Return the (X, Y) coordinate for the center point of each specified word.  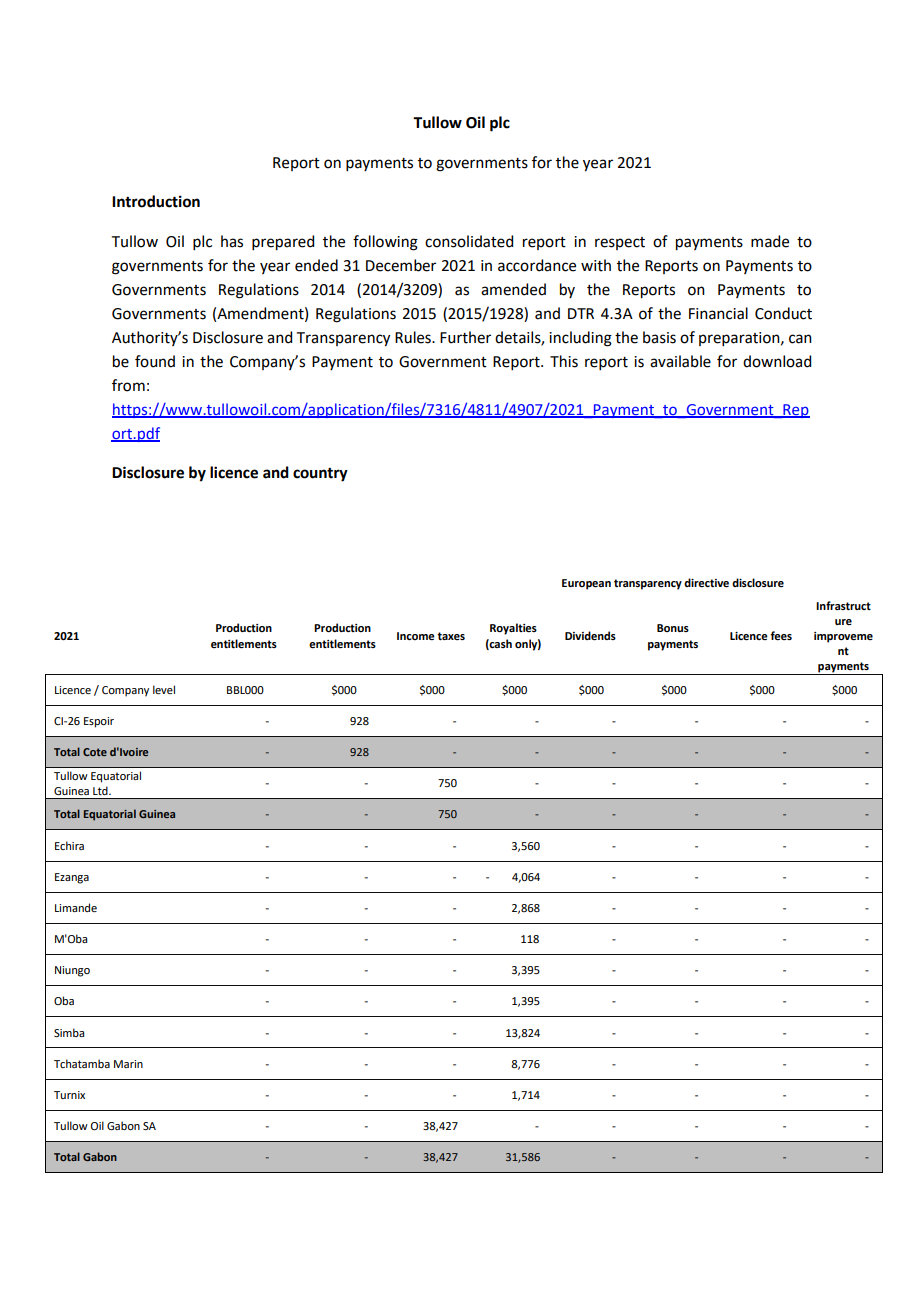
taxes (451, 636)
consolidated (469, 241)
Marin (128, 1064)
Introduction (156, 201)
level (164, 689)
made (770, 241)
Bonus (673, 628)
